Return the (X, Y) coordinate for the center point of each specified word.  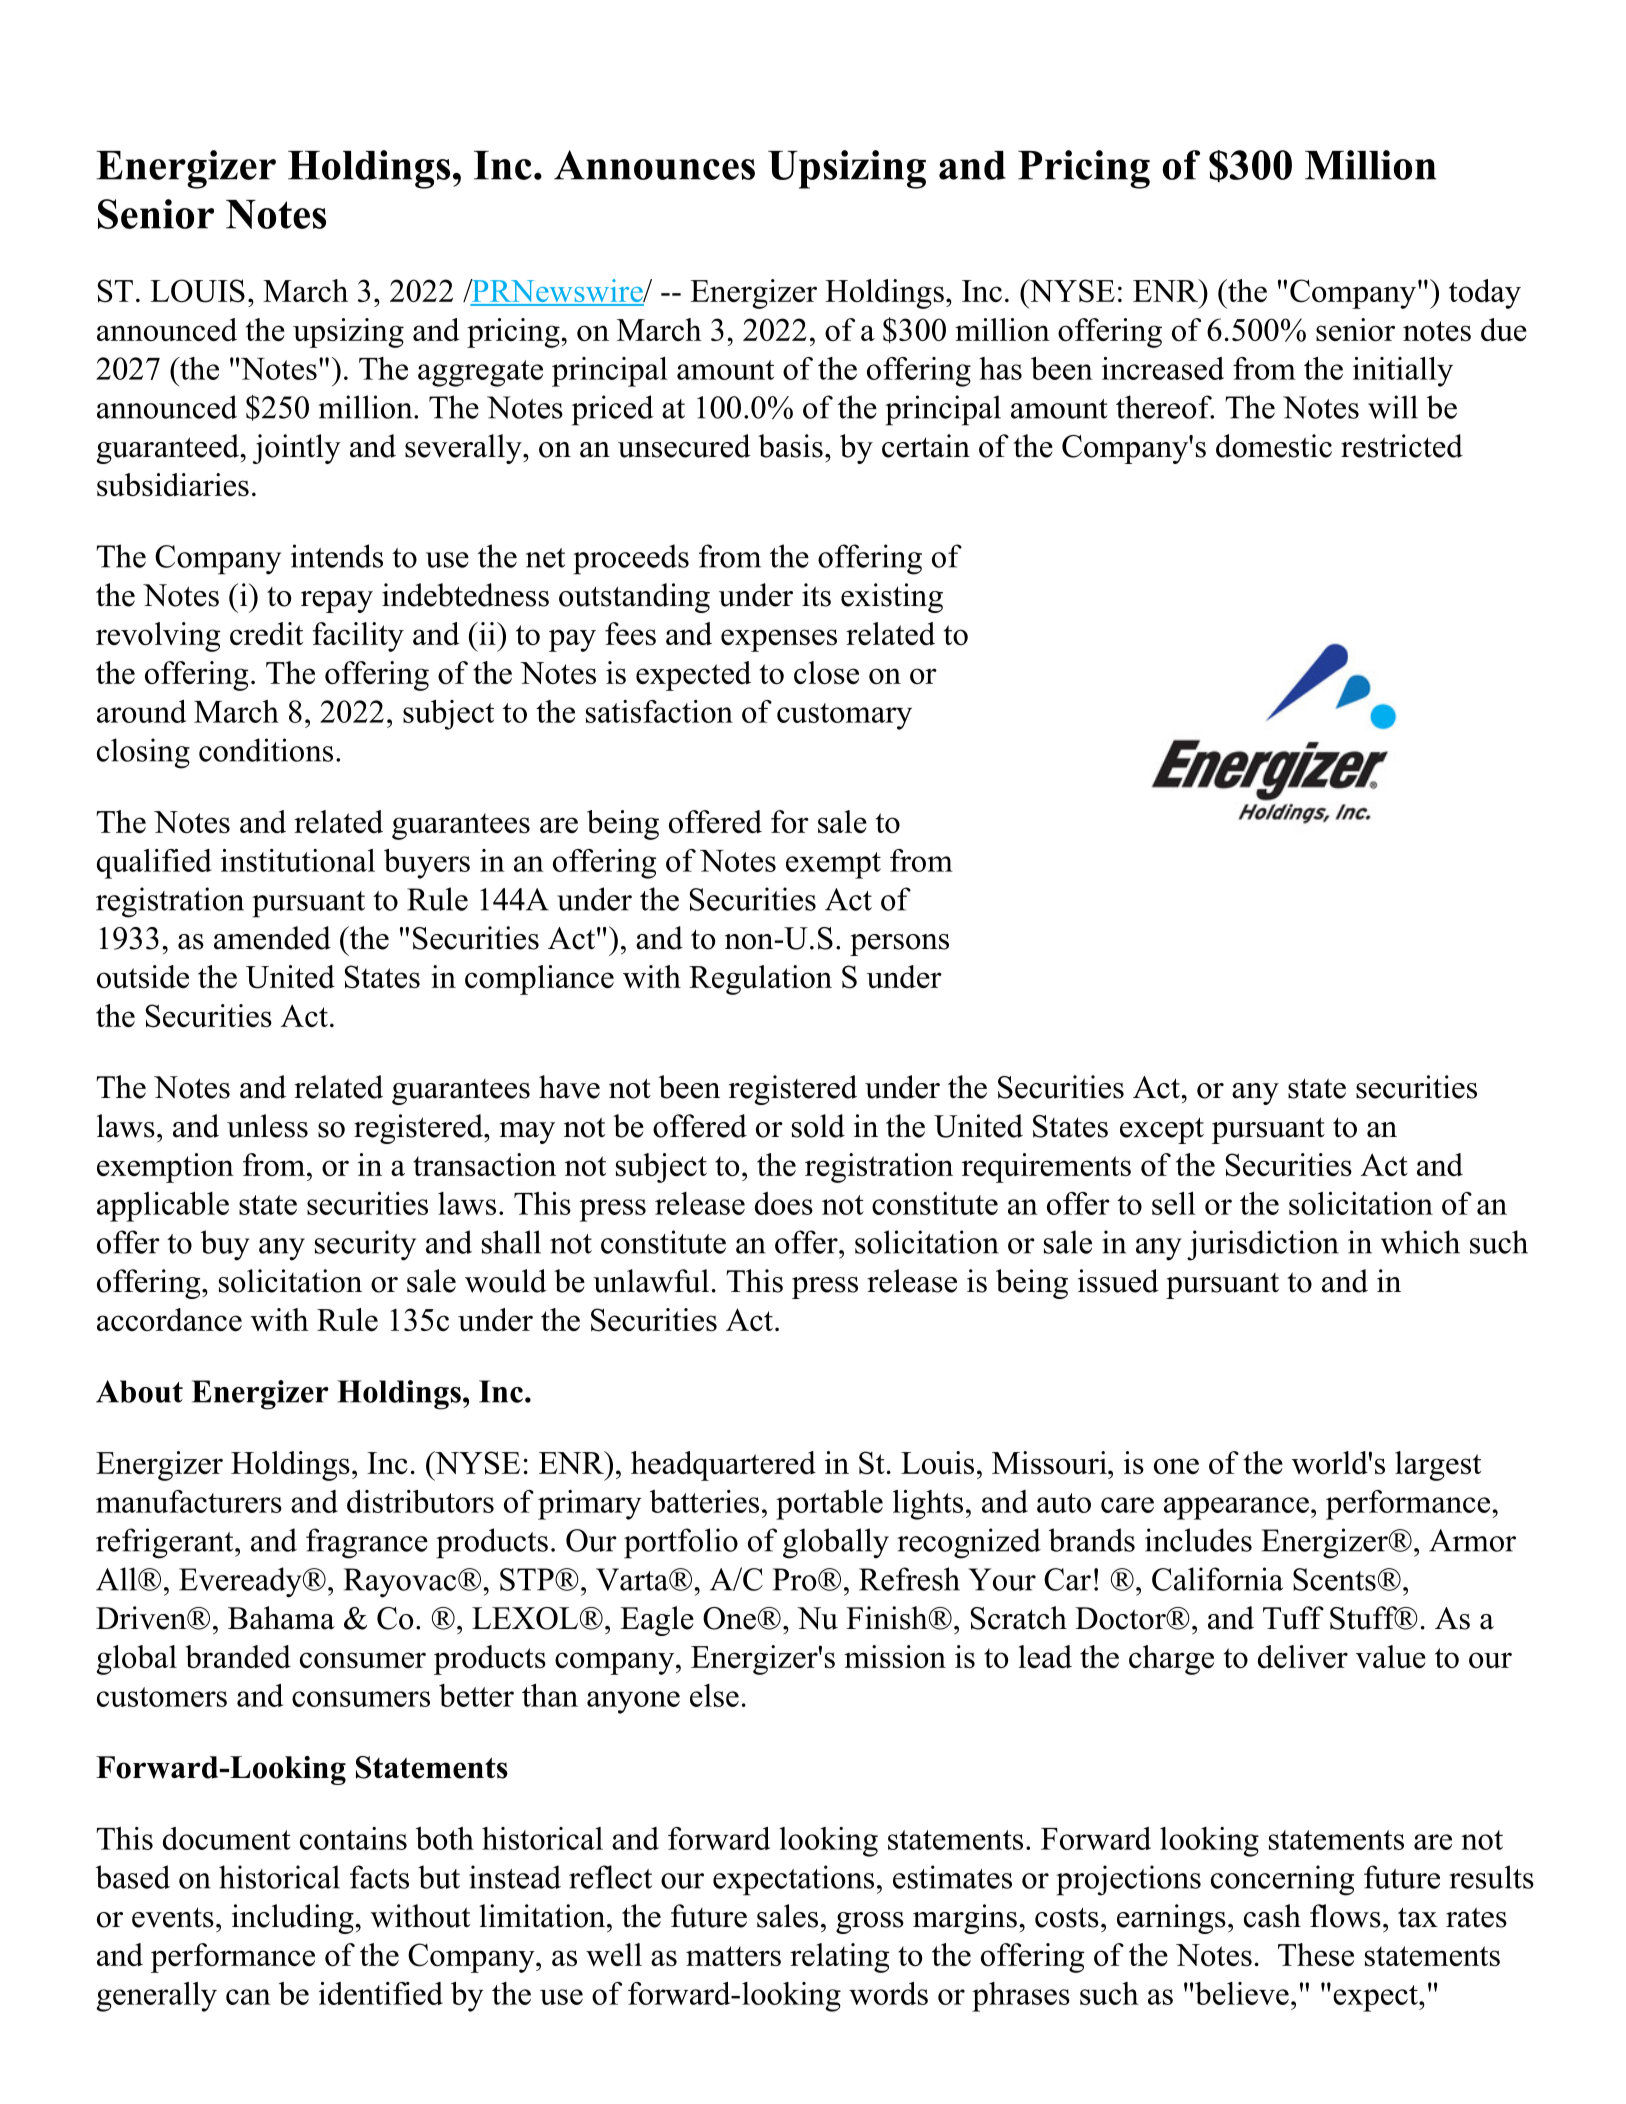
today (1485, 294)
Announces (654, 165)
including (294, 1919)
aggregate (480, 373)
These (1316, 1954)
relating (840, 1958)
